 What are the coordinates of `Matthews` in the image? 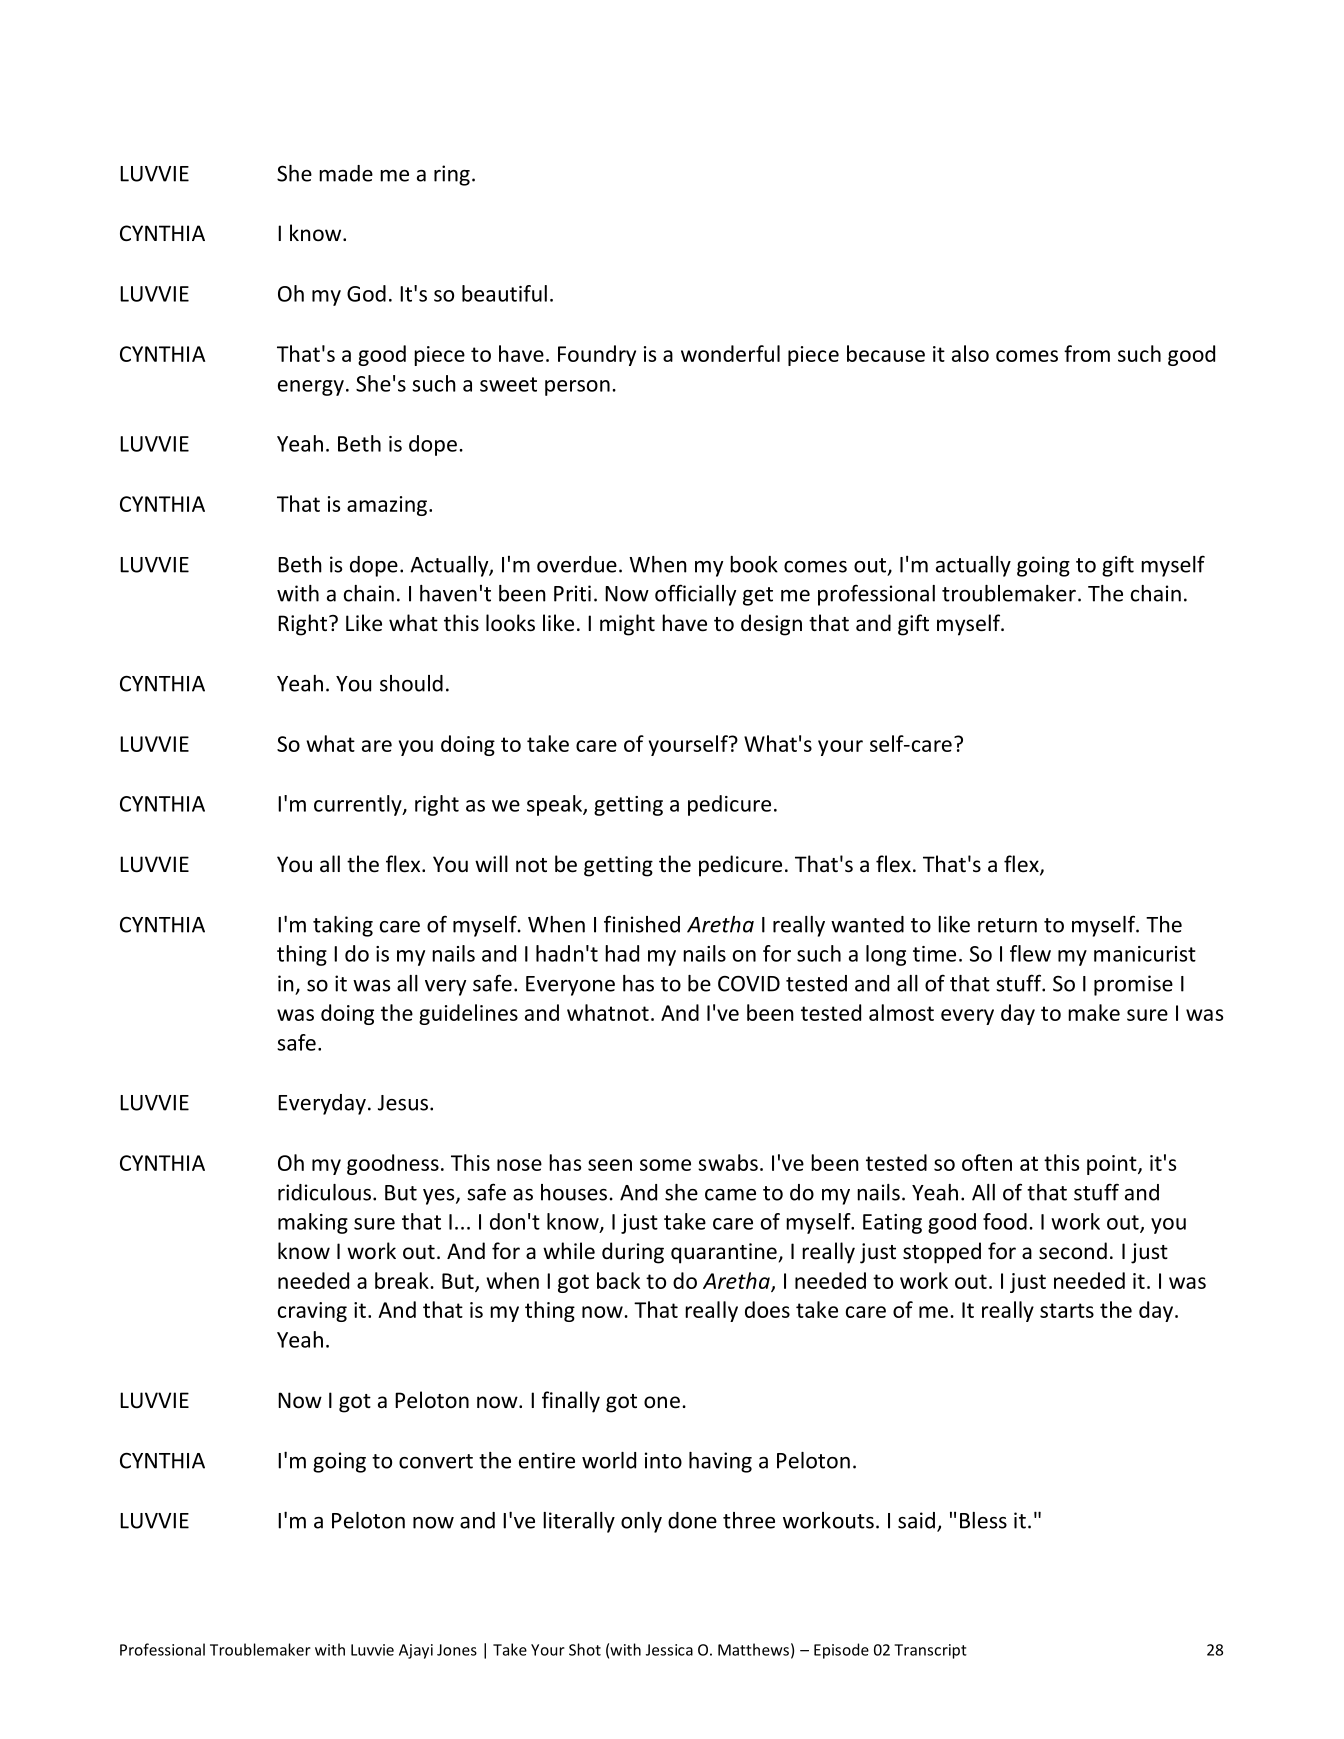 It's located at (753, 1649).
